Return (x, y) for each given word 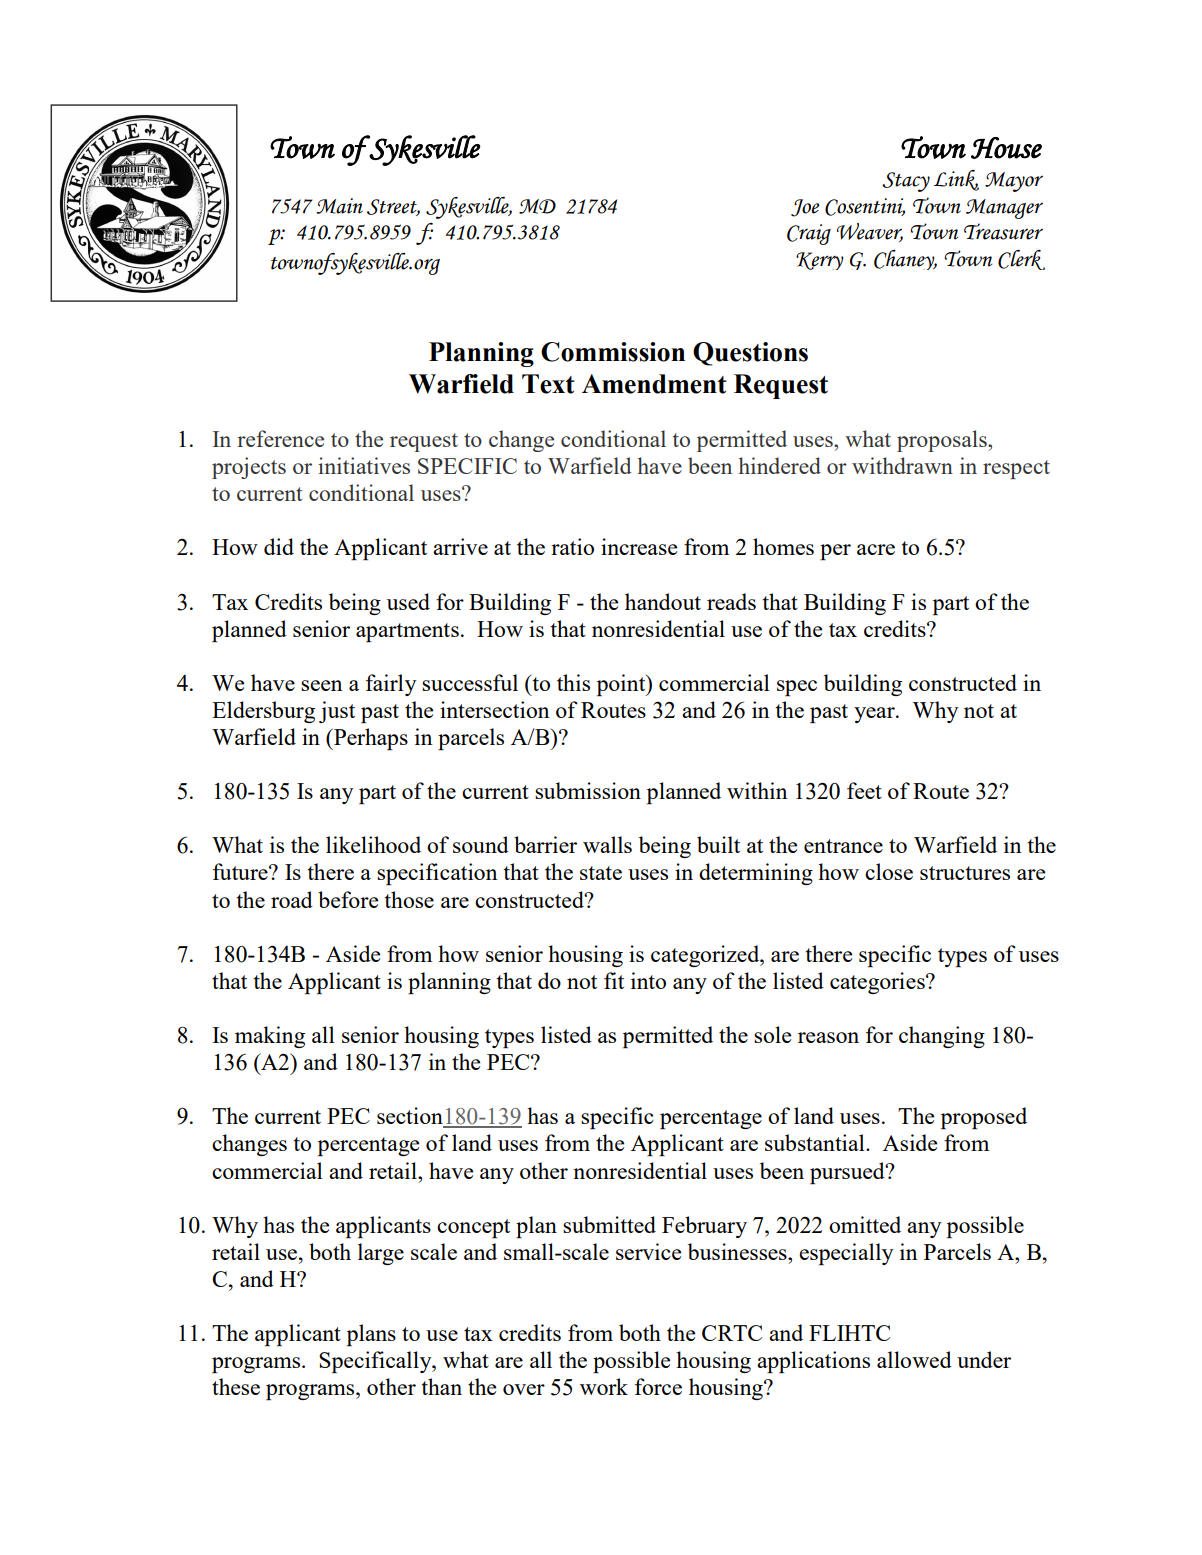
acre (876, 549)
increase (639, 546)
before (348, 899)
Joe (805, 208)
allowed (914, 1359)
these (236, 1386)
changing (942, 1037)
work (604, 1386)
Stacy (906, 182)
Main (339, 206)
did (279, 546)
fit (614, 980)
